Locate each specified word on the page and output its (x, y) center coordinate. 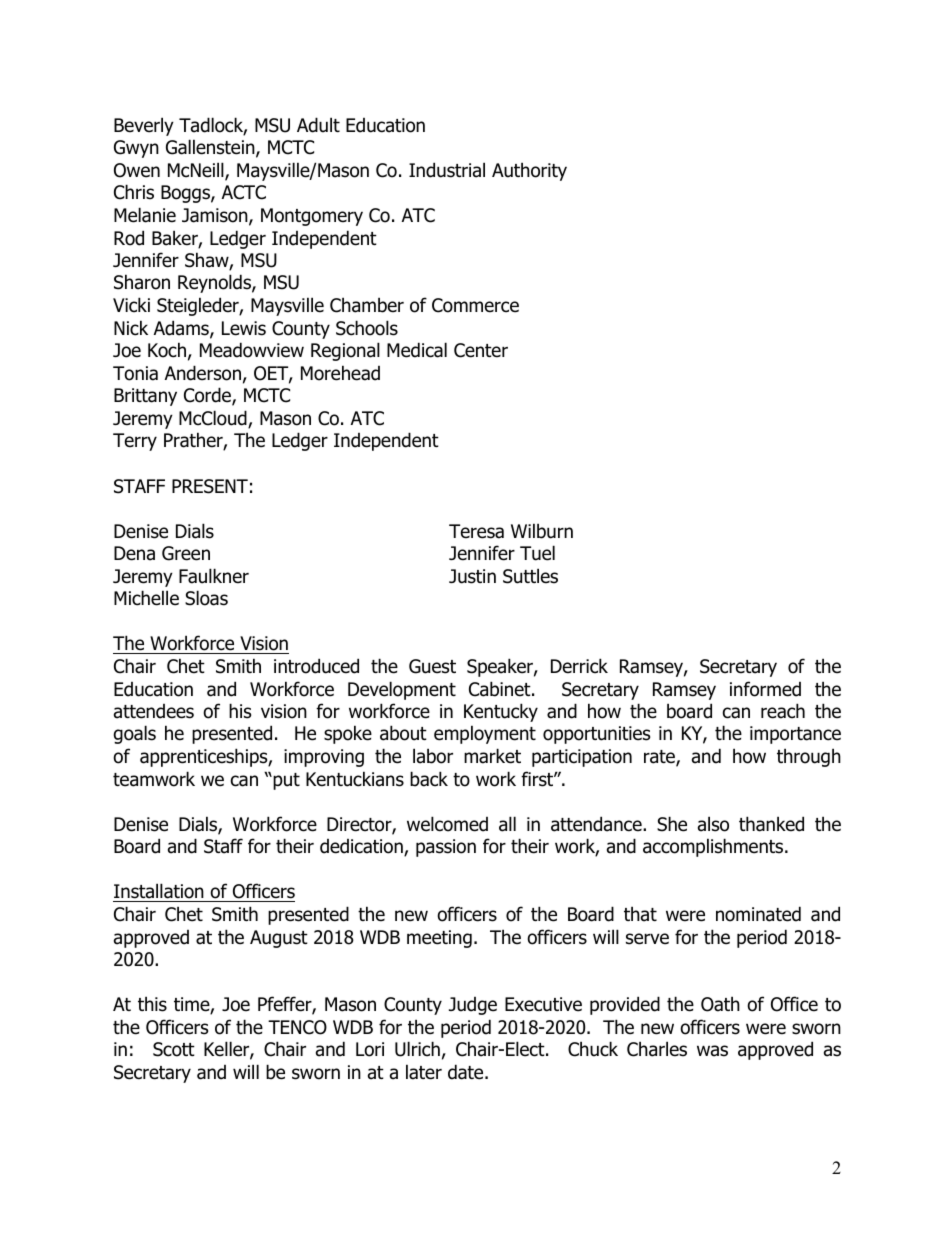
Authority (529, 171)
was (712, 1051)
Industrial (447, 170)
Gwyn (136, 149)
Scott (174, 1049)
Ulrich (417, 1049)
